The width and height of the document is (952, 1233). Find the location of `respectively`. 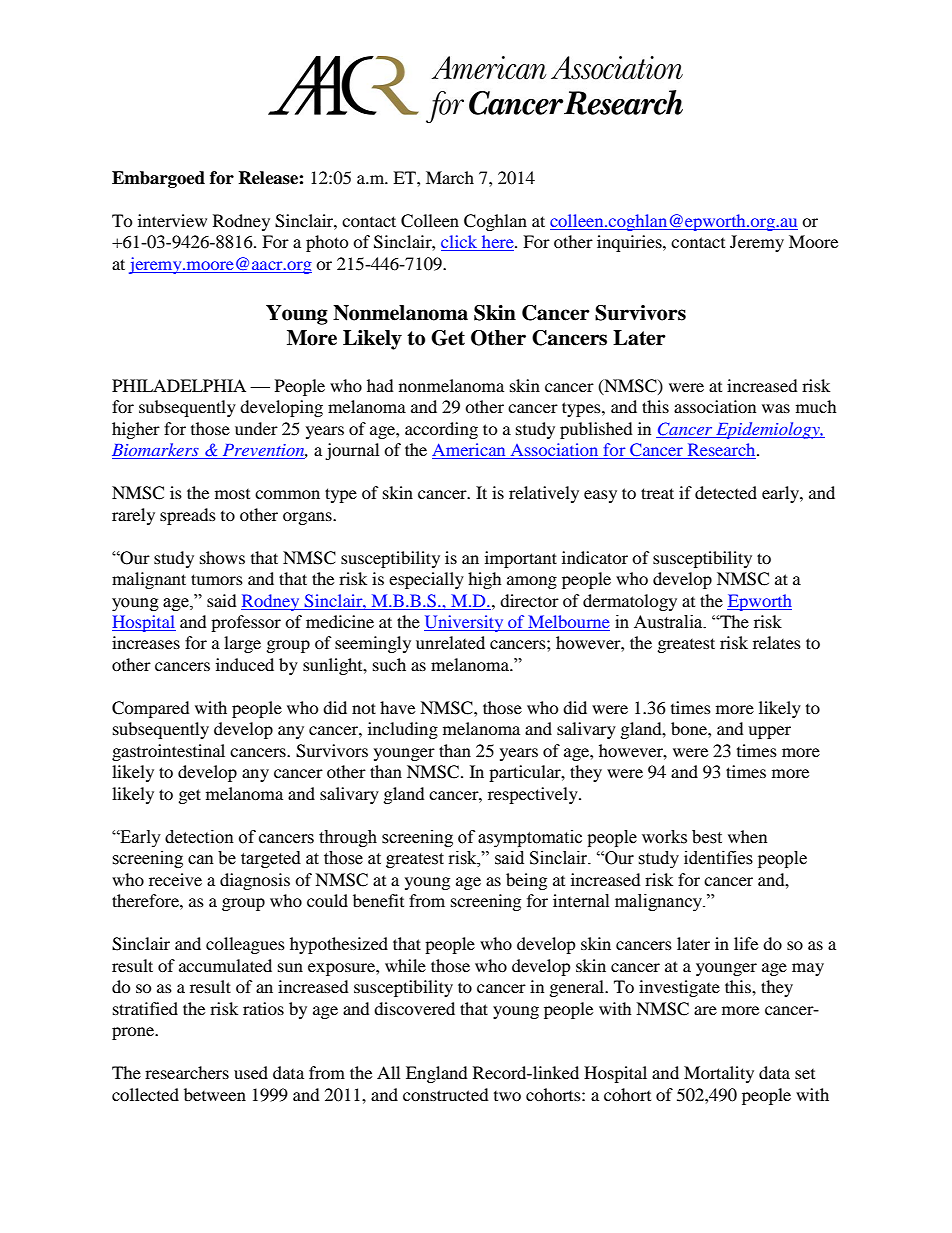

respectively is located at coordinates (534, 795).
